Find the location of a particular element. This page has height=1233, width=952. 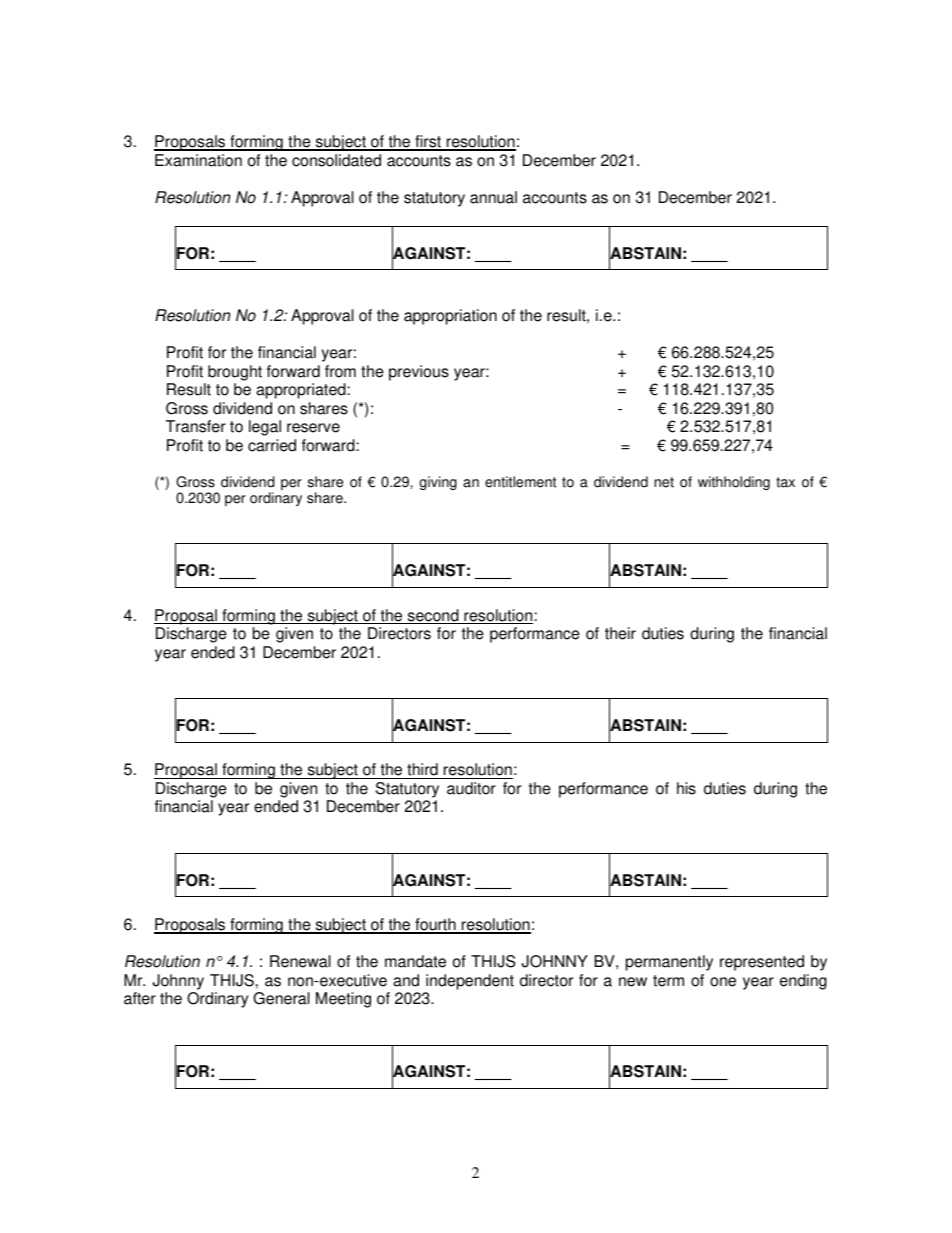

giving is located at coordinates (438, 483).
